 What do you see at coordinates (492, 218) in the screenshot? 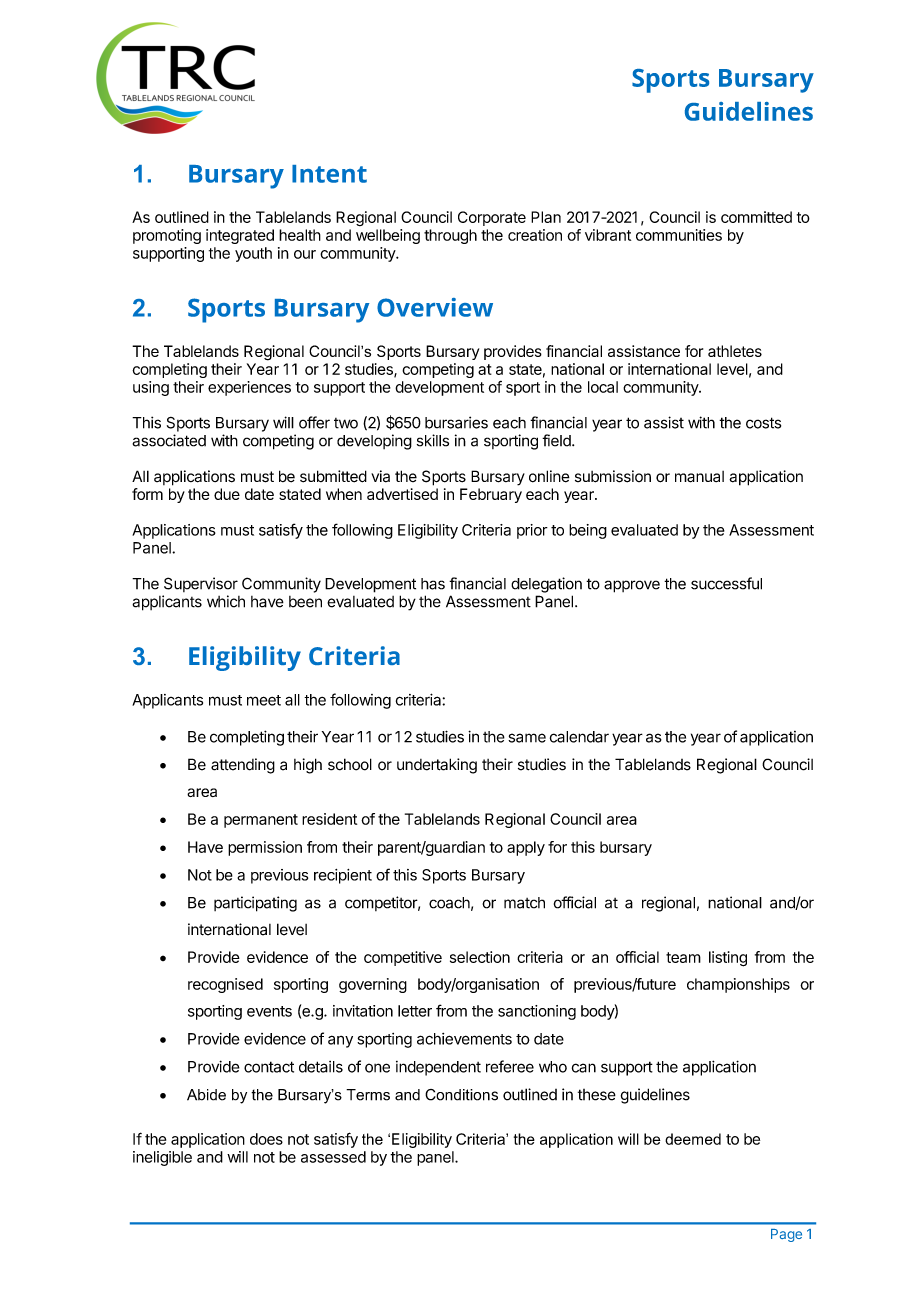
I see `Corporate` at bounding box center [492, 218].
